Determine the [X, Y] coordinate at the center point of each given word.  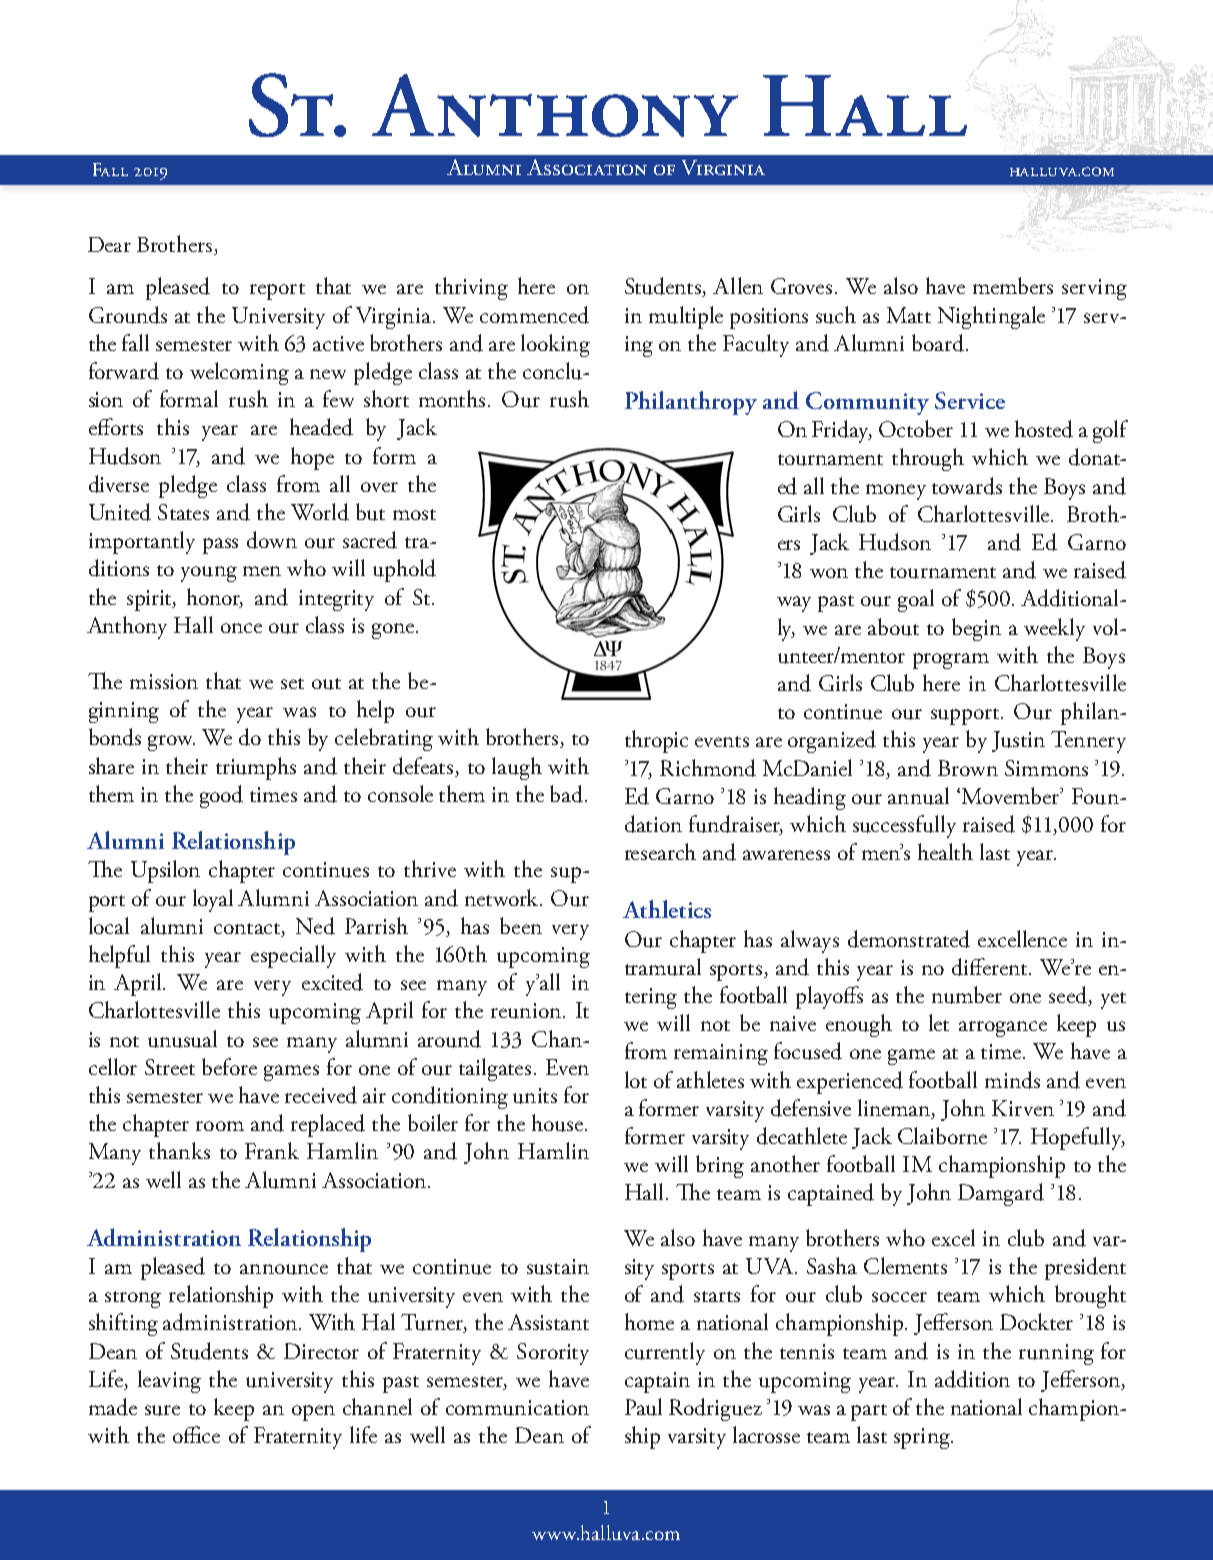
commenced [534, 315]
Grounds [128, 315]
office [196, 1434]
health [945, 851]
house [557, 1123]
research [660, 851]
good [221, 796]
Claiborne [942, 1135]
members [1013, 285]
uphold [404, 570]
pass [220, 546]
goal [916, 600]
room [220, 1126]
